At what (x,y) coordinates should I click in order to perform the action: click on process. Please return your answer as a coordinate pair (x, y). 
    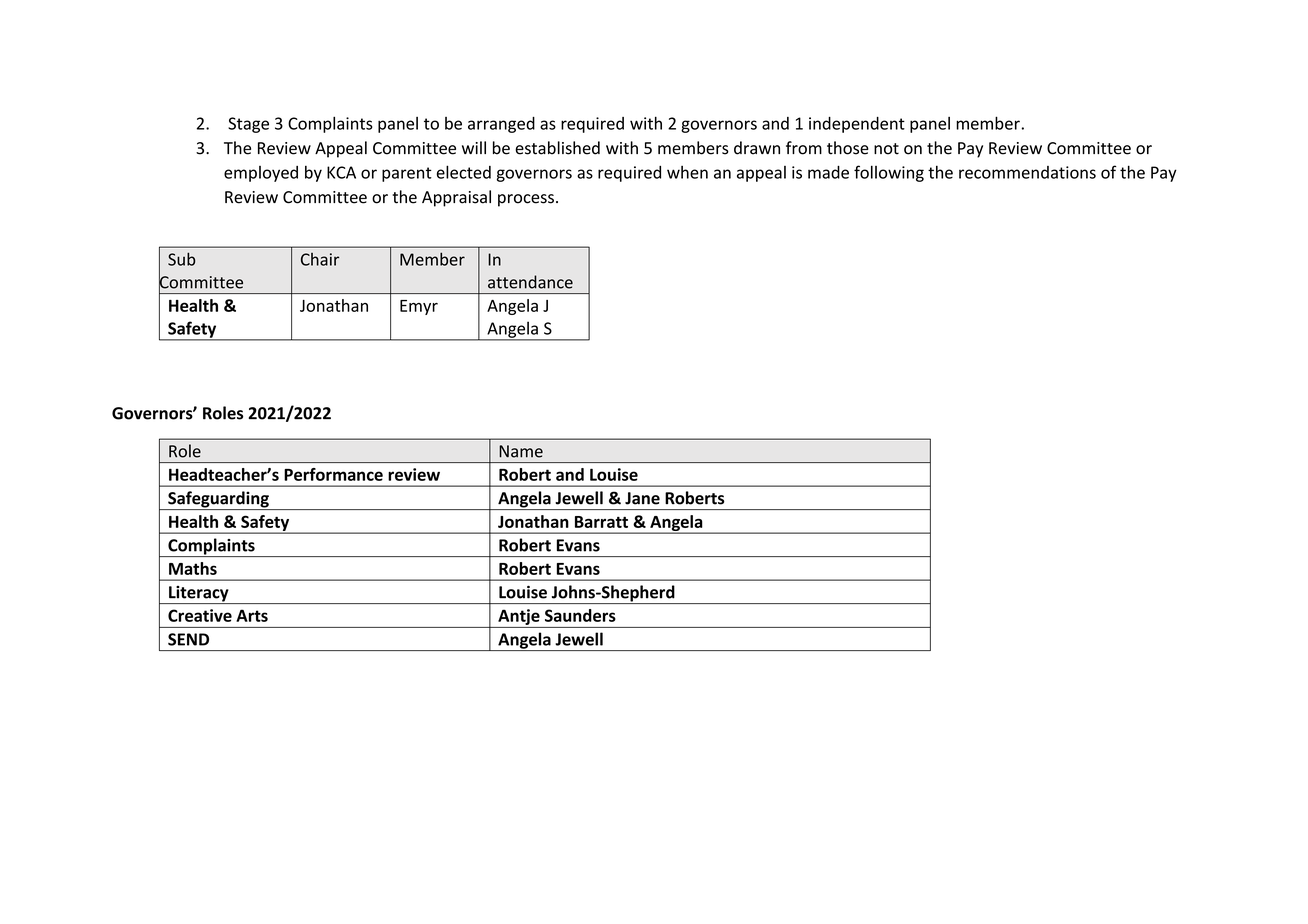
    Looking at the image, I should click on (526, 200).
